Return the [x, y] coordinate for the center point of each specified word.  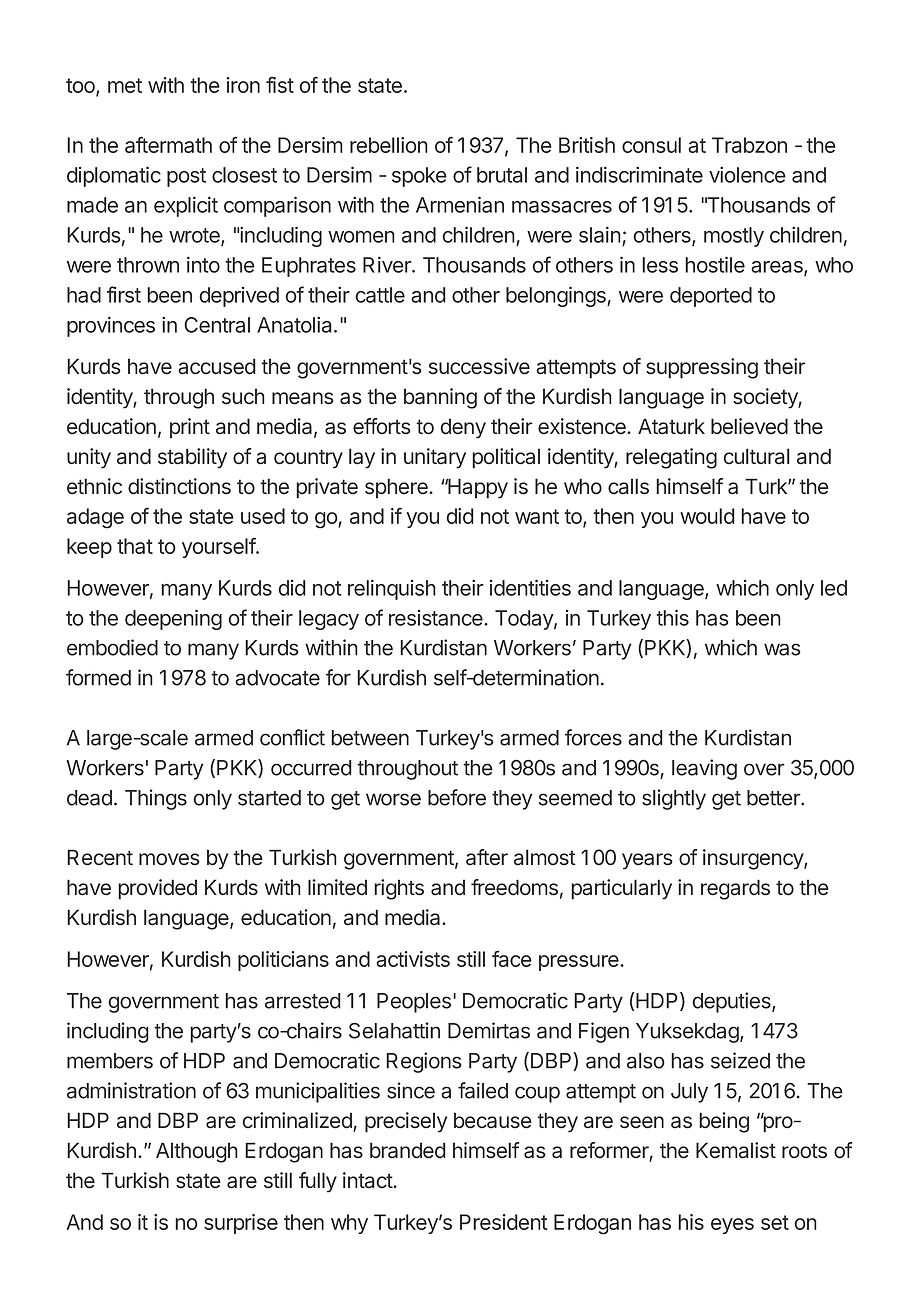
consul [651, 145]
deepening [173, 619]
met [125, 85]
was [782, 649]
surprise [241, 1224]
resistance [437, 618]
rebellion [389, 145]
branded [408, 1150]
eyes [732, 1226]
